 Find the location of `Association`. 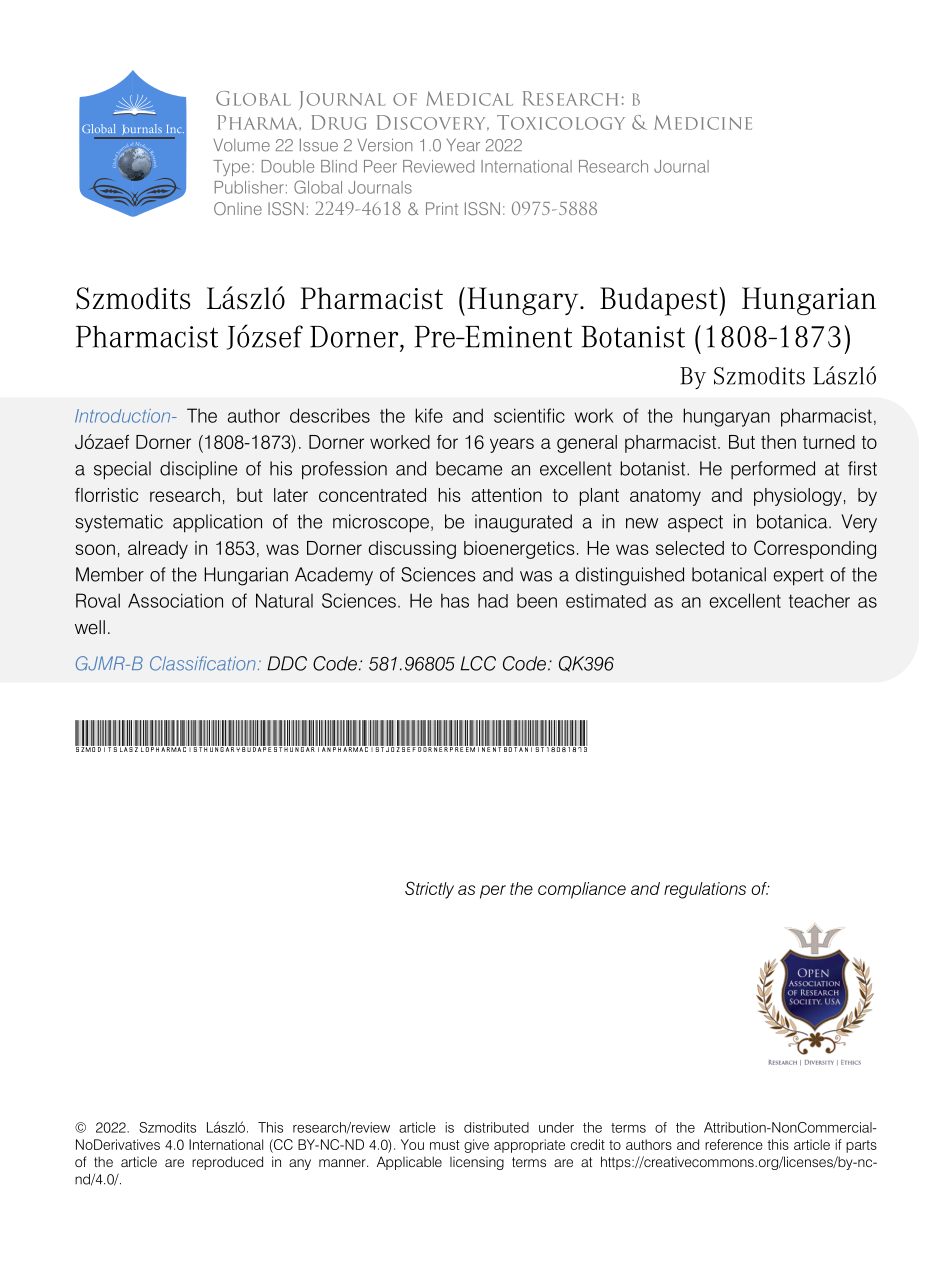

Association is located at coordinates (175, 600).
